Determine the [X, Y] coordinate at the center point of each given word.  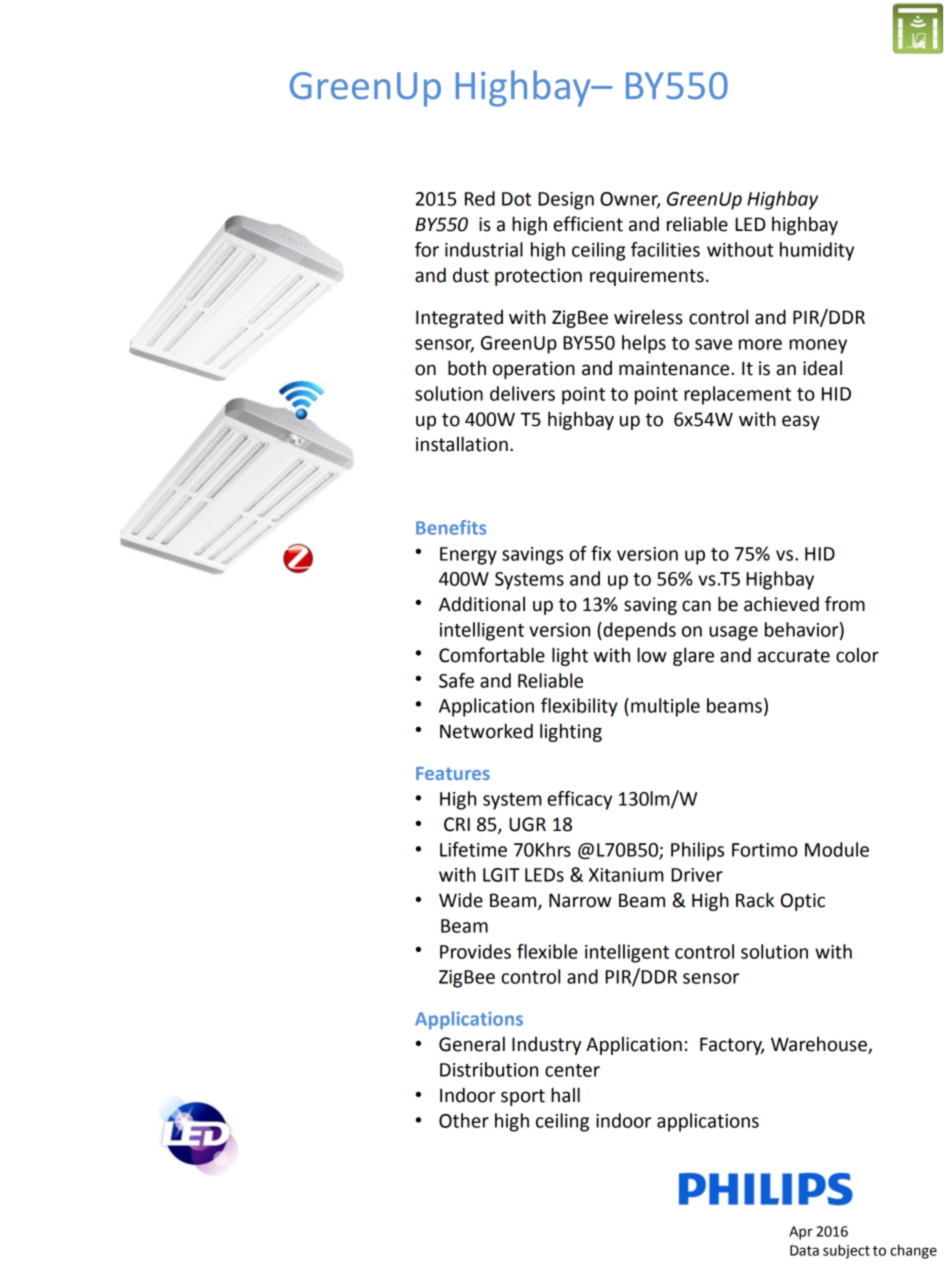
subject [846, 1251]
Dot [516, 199]
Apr [801, 1233]
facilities [665, 249]
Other [464, 1120]
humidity [817, 251]
